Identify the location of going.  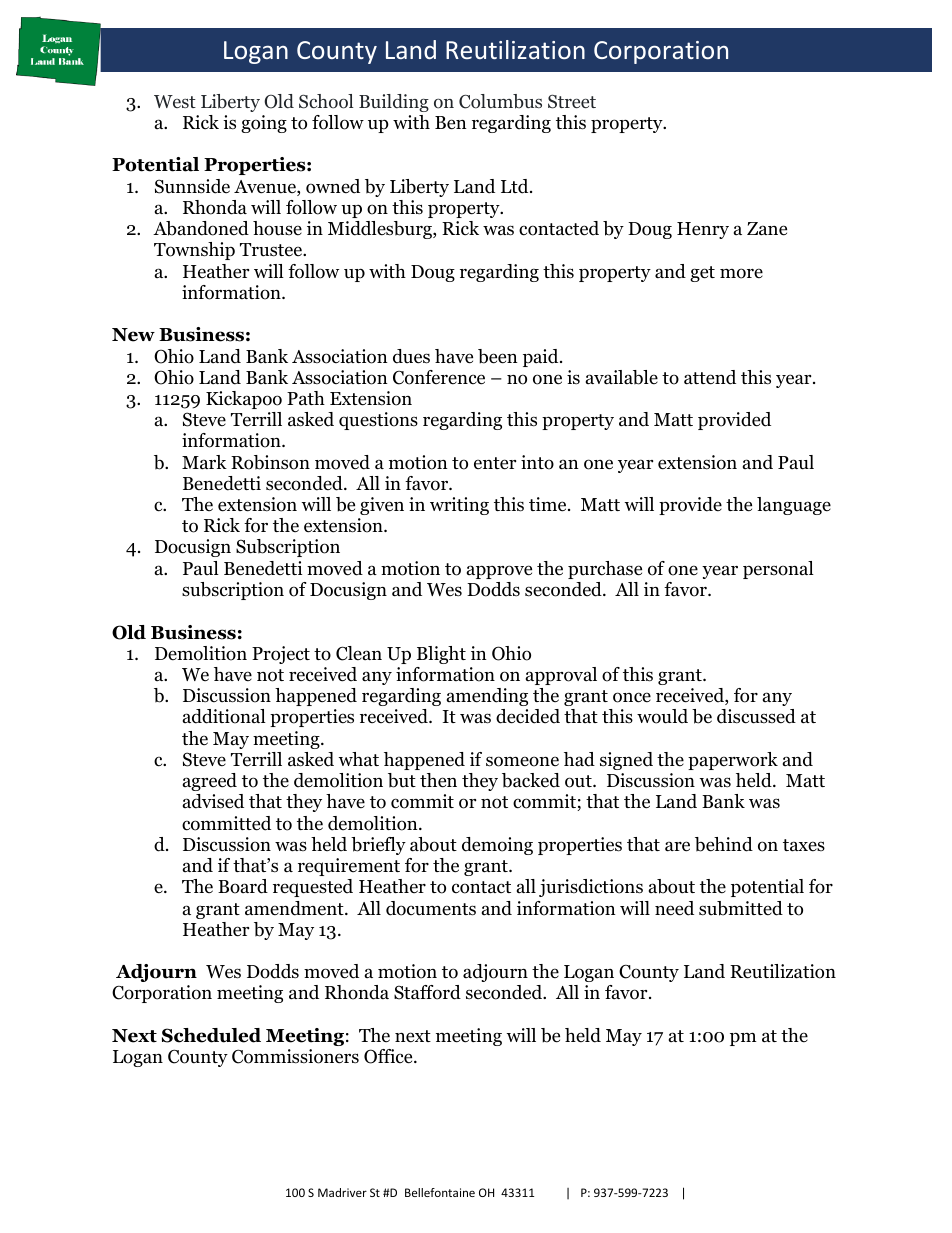
(264, 124).
